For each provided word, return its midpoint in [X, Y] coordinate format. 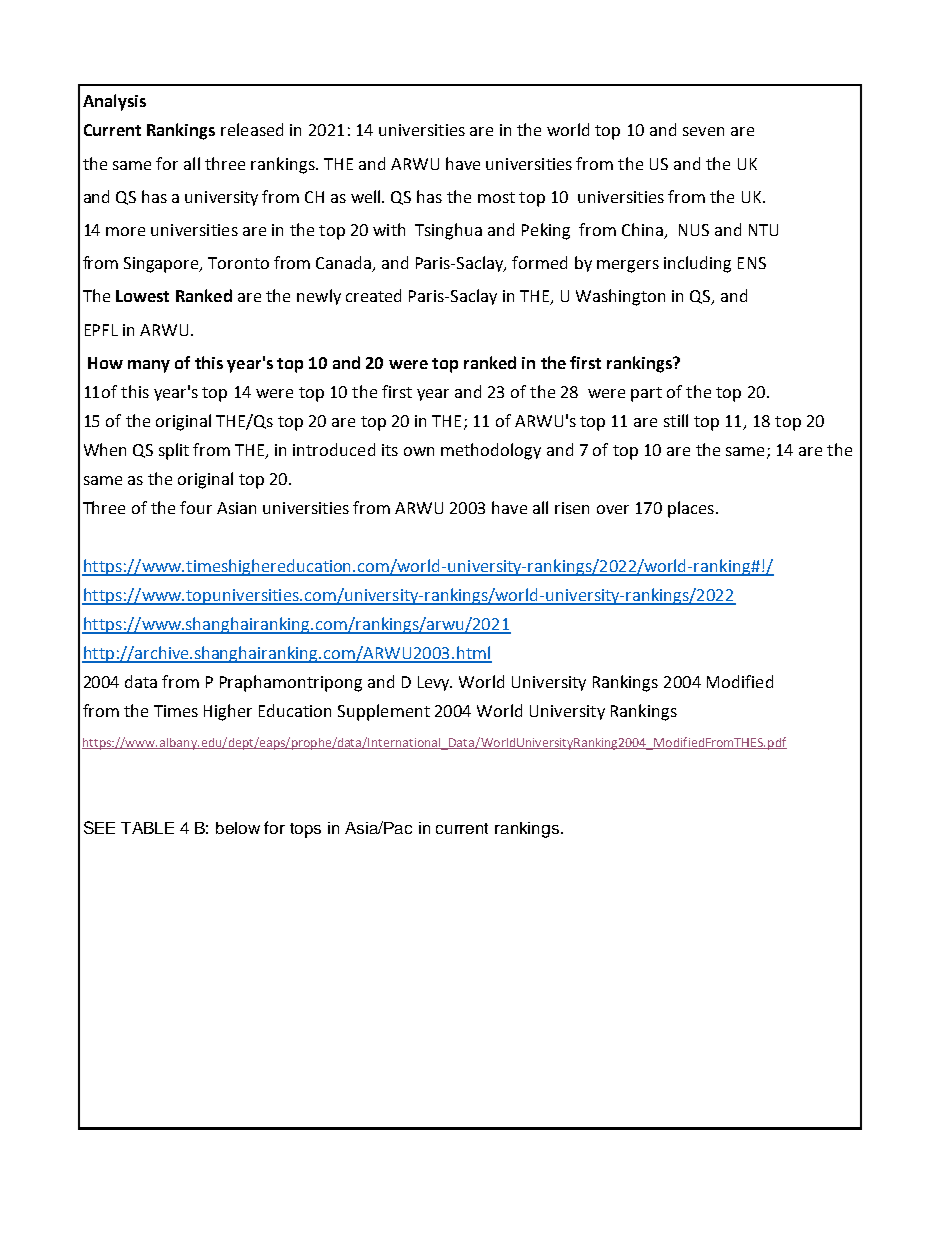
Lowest [142, 296]
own [419, 451]
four [196, 507]
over [613, 509]
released [252, 129]
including [697, 264]
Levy [435, 683]
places [691, 509]
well [367, 196]
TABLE [147, 828]
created [373, 295]
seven [703, 131]
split [174, 451]
